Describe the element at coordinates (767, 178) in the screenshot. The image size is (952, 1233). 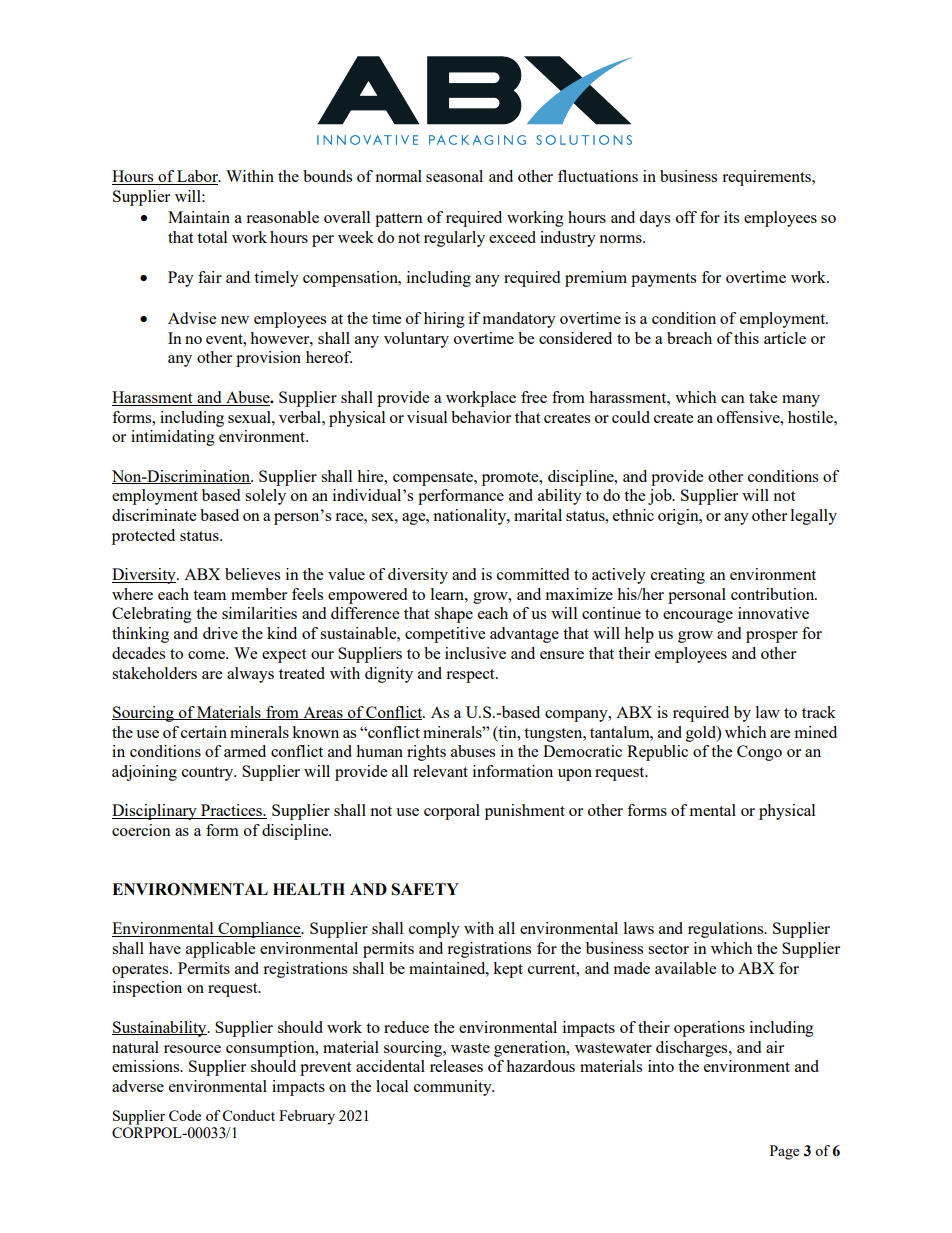
I see `requirements` at that location.
